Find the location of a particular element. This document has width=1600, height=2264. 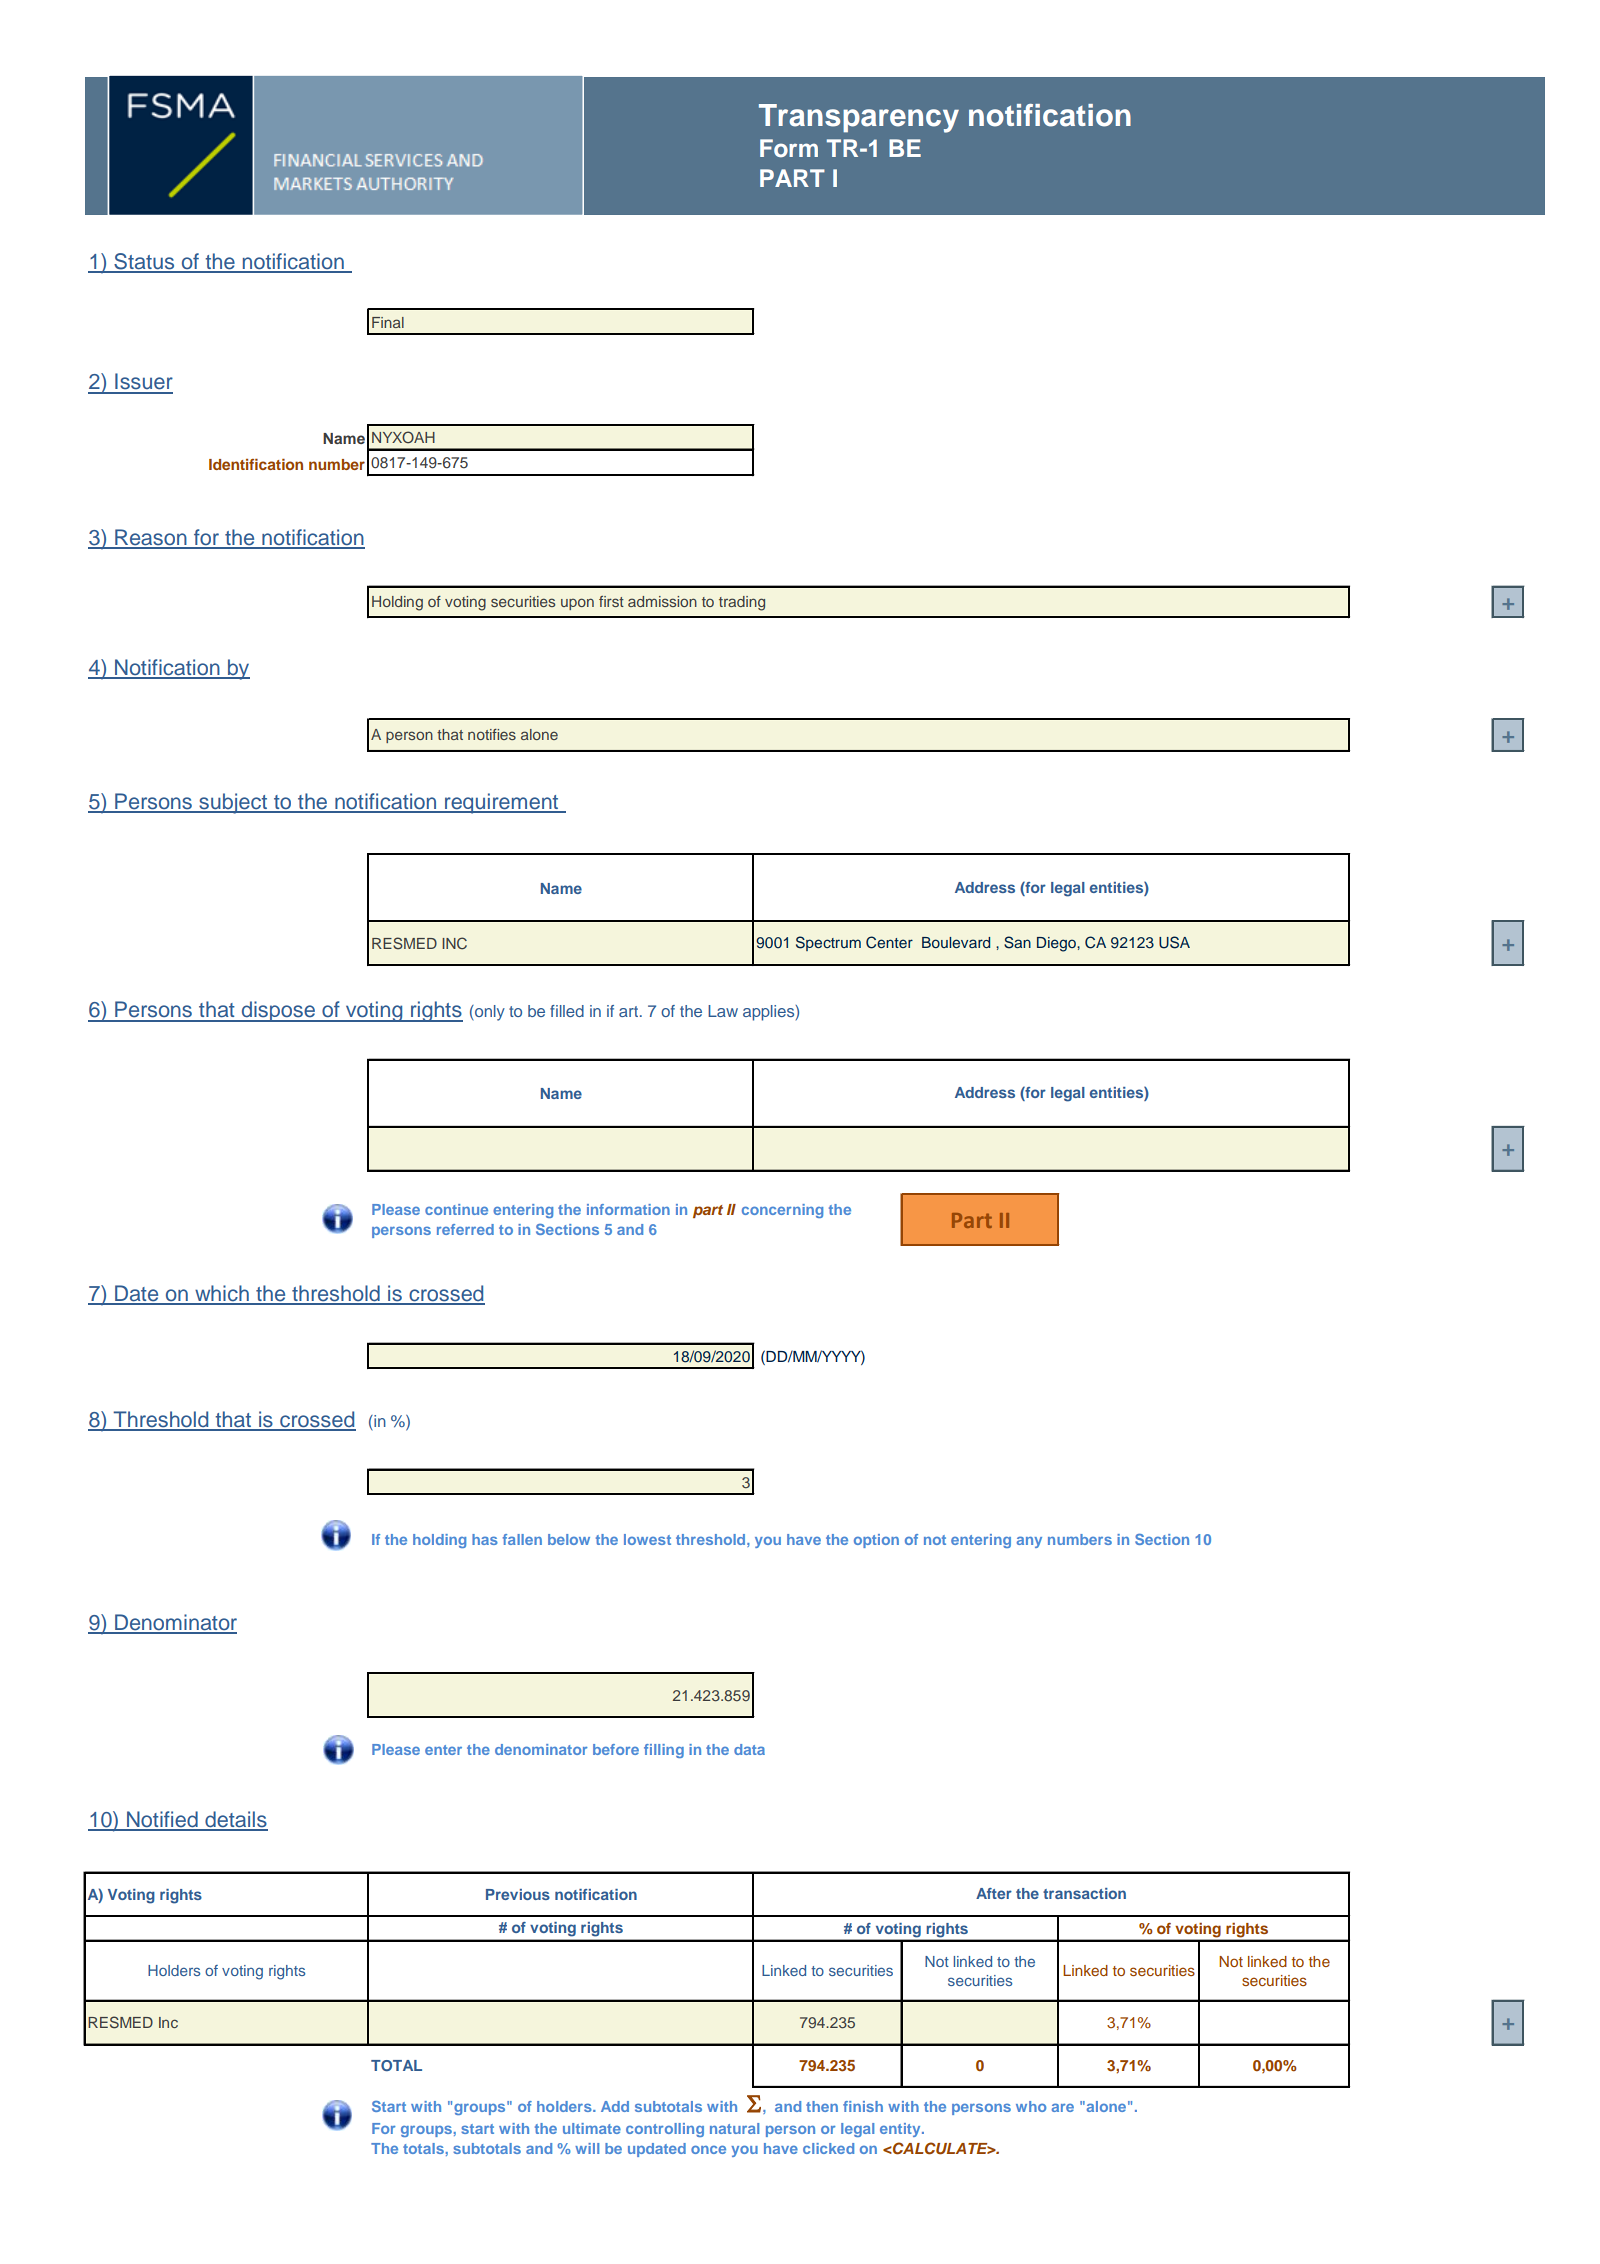

lowest is located at coordinates (647, 1539).
